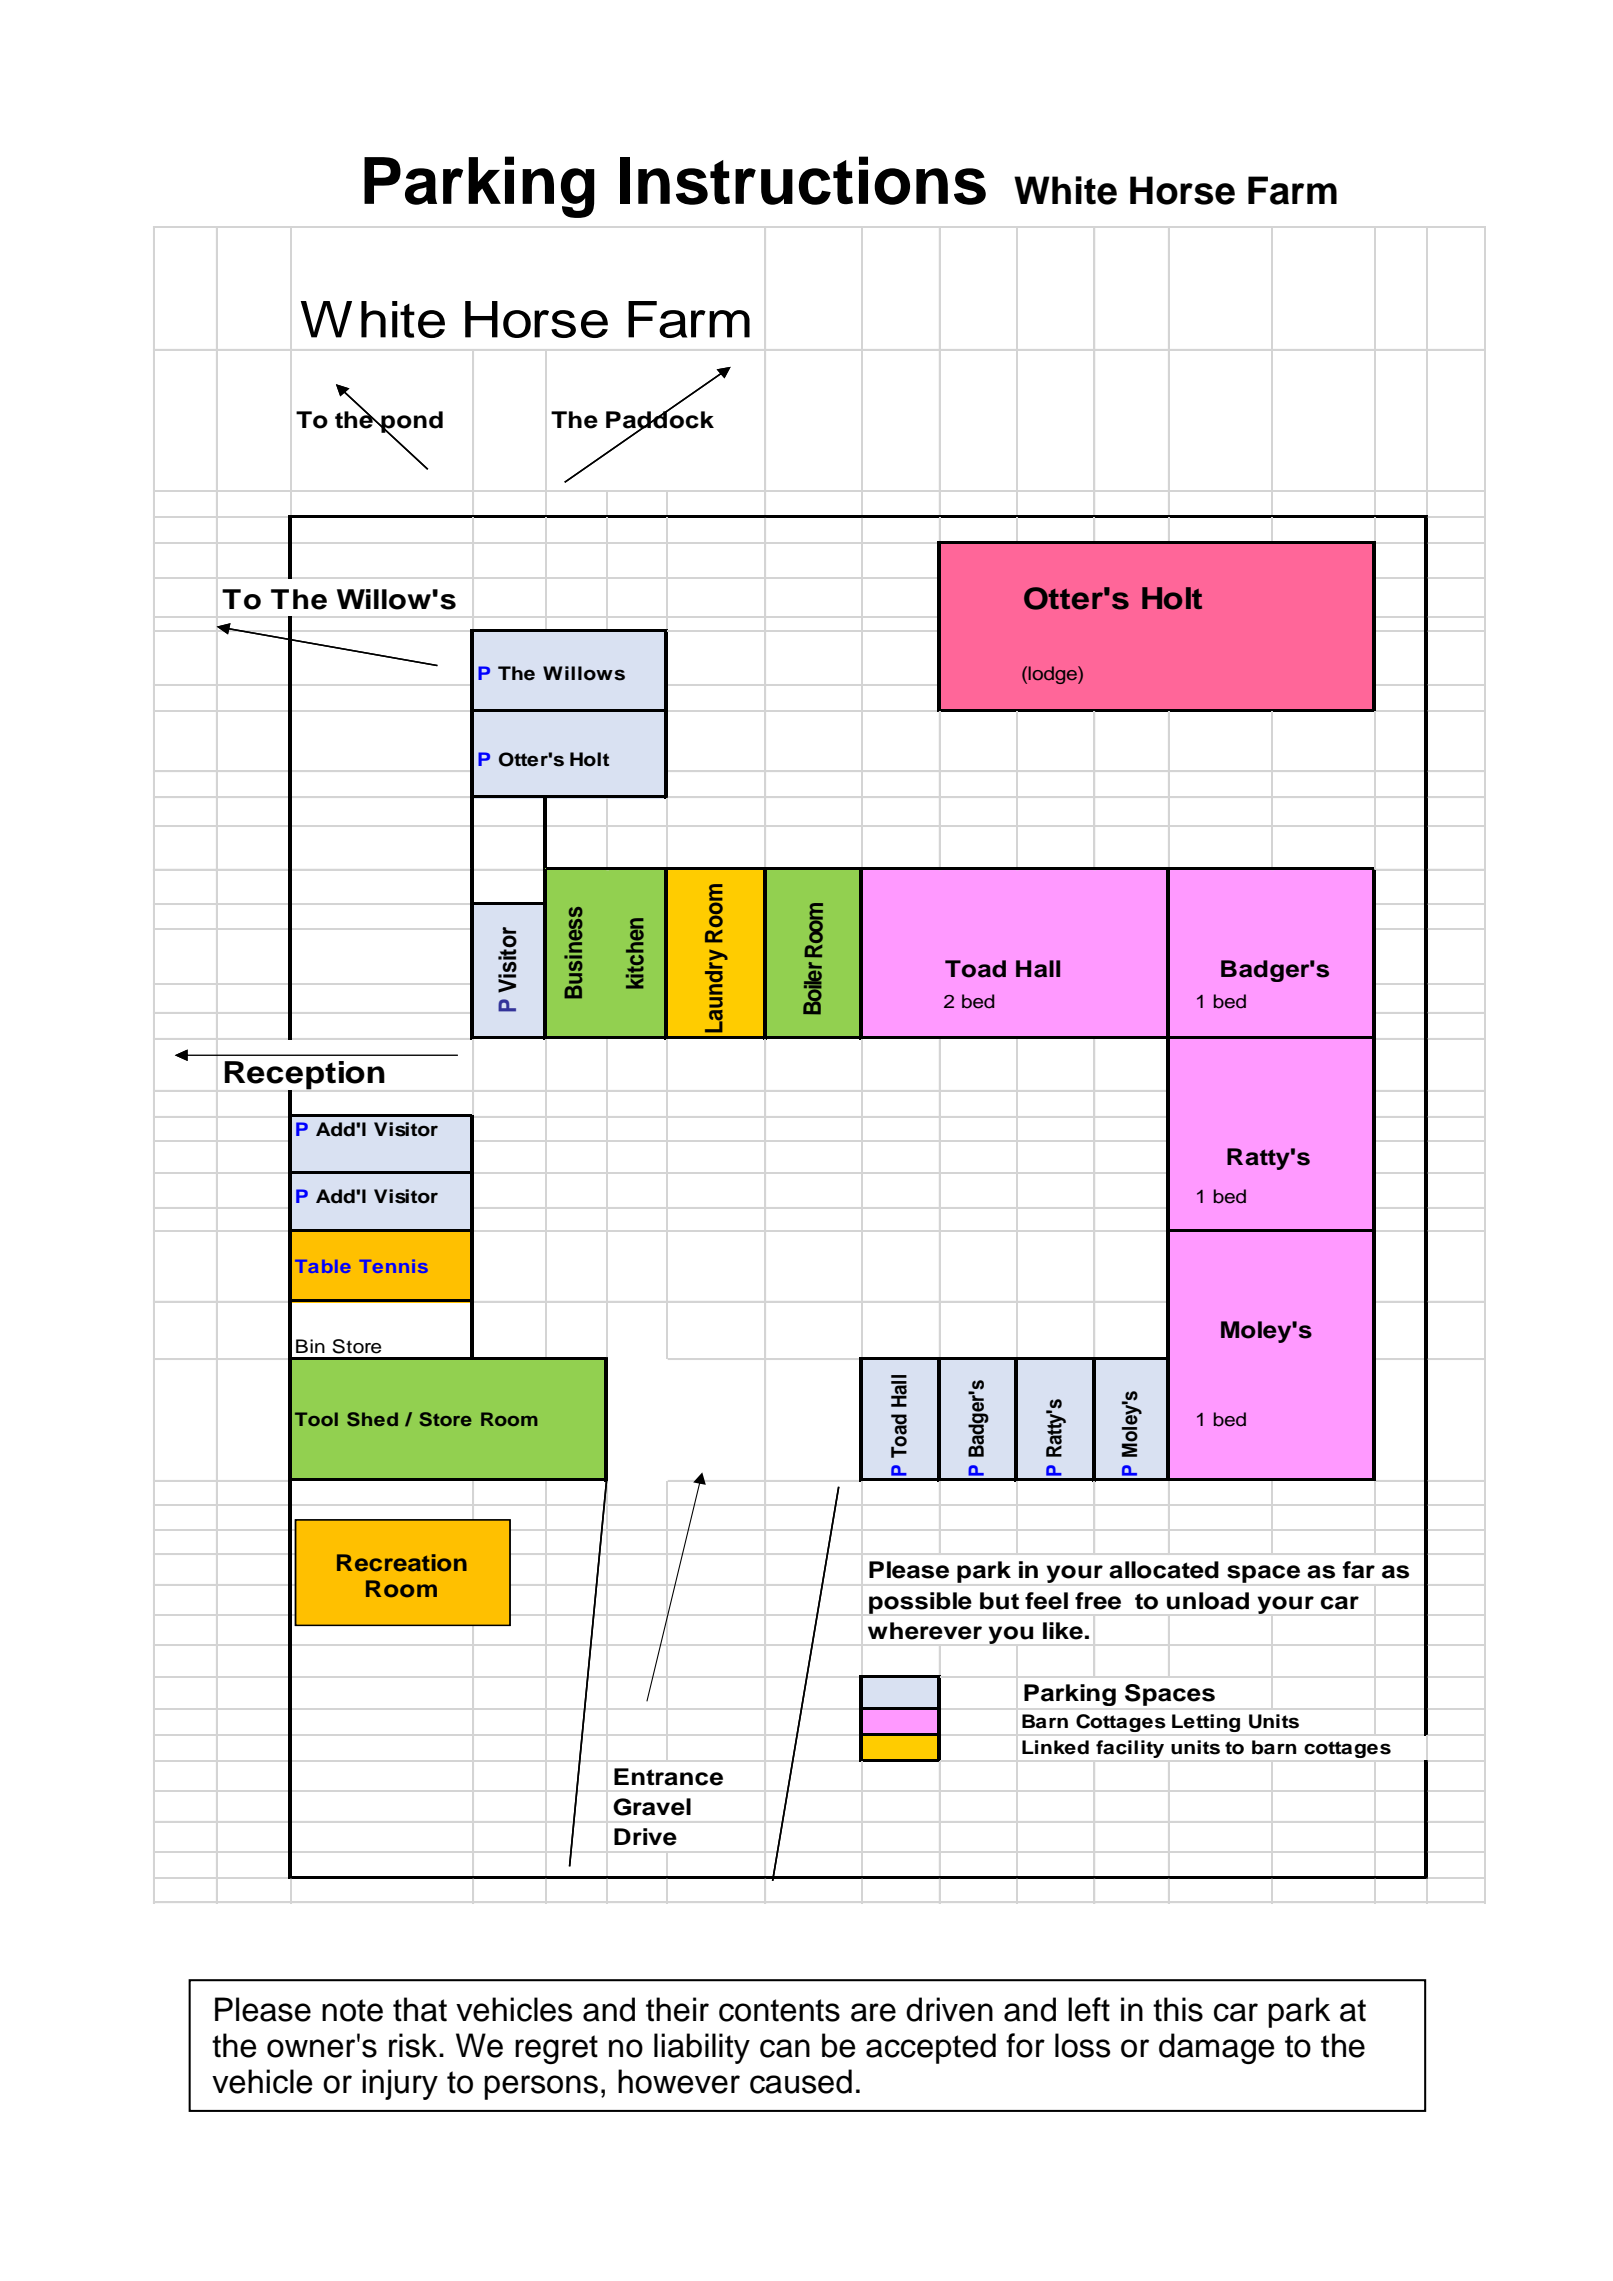 The height and width of the screenshot is (2281, 1613). What do you see at coordinates (372, 1419) in the screenshot?
I see `Shed` at bounding box center [372, 1419].
